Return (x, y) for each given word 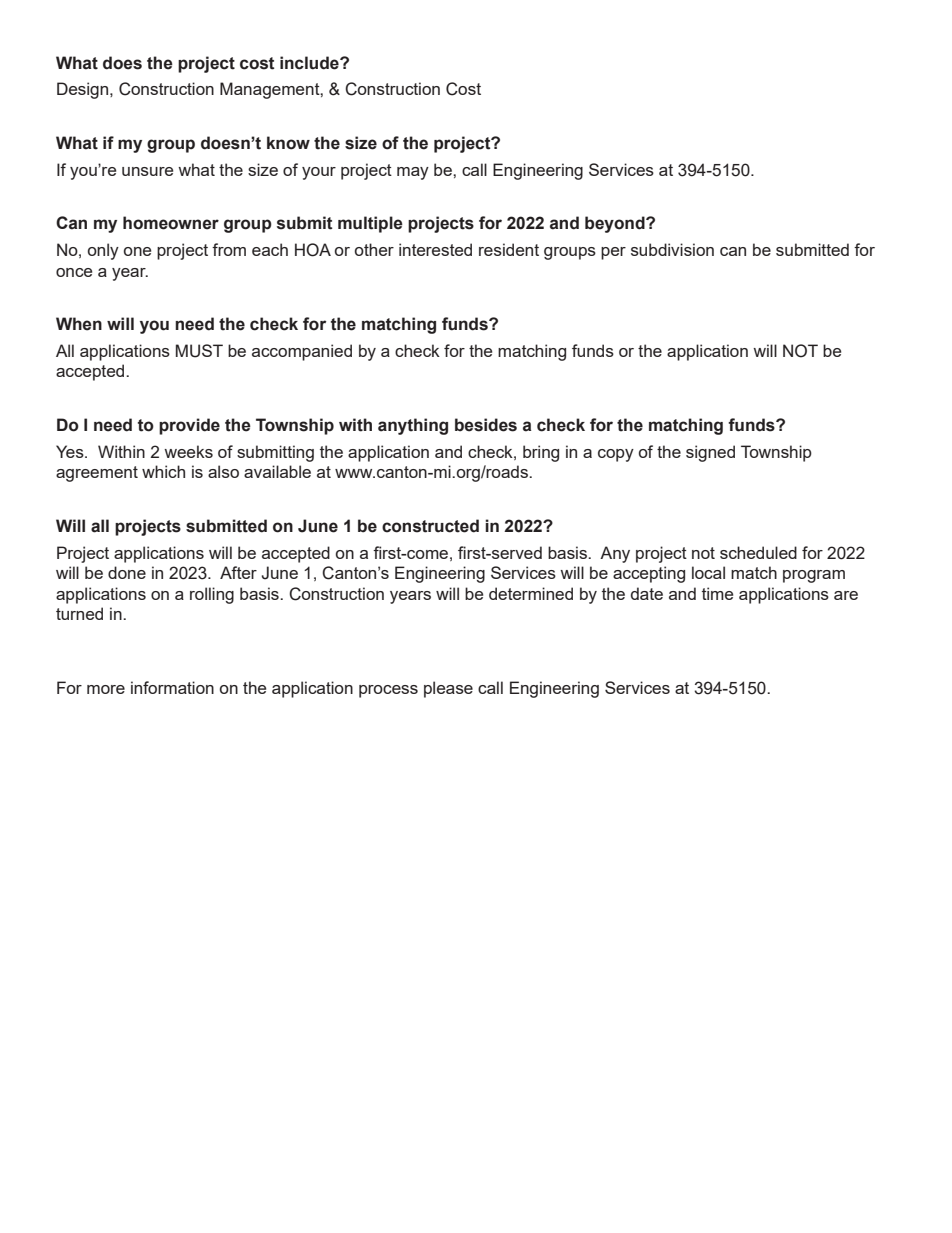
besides (486, 425)
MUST (199, 351)
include (310, 63)
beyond (616, 224)
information (172, 687)
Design (84, 90)
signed (710, 453)
